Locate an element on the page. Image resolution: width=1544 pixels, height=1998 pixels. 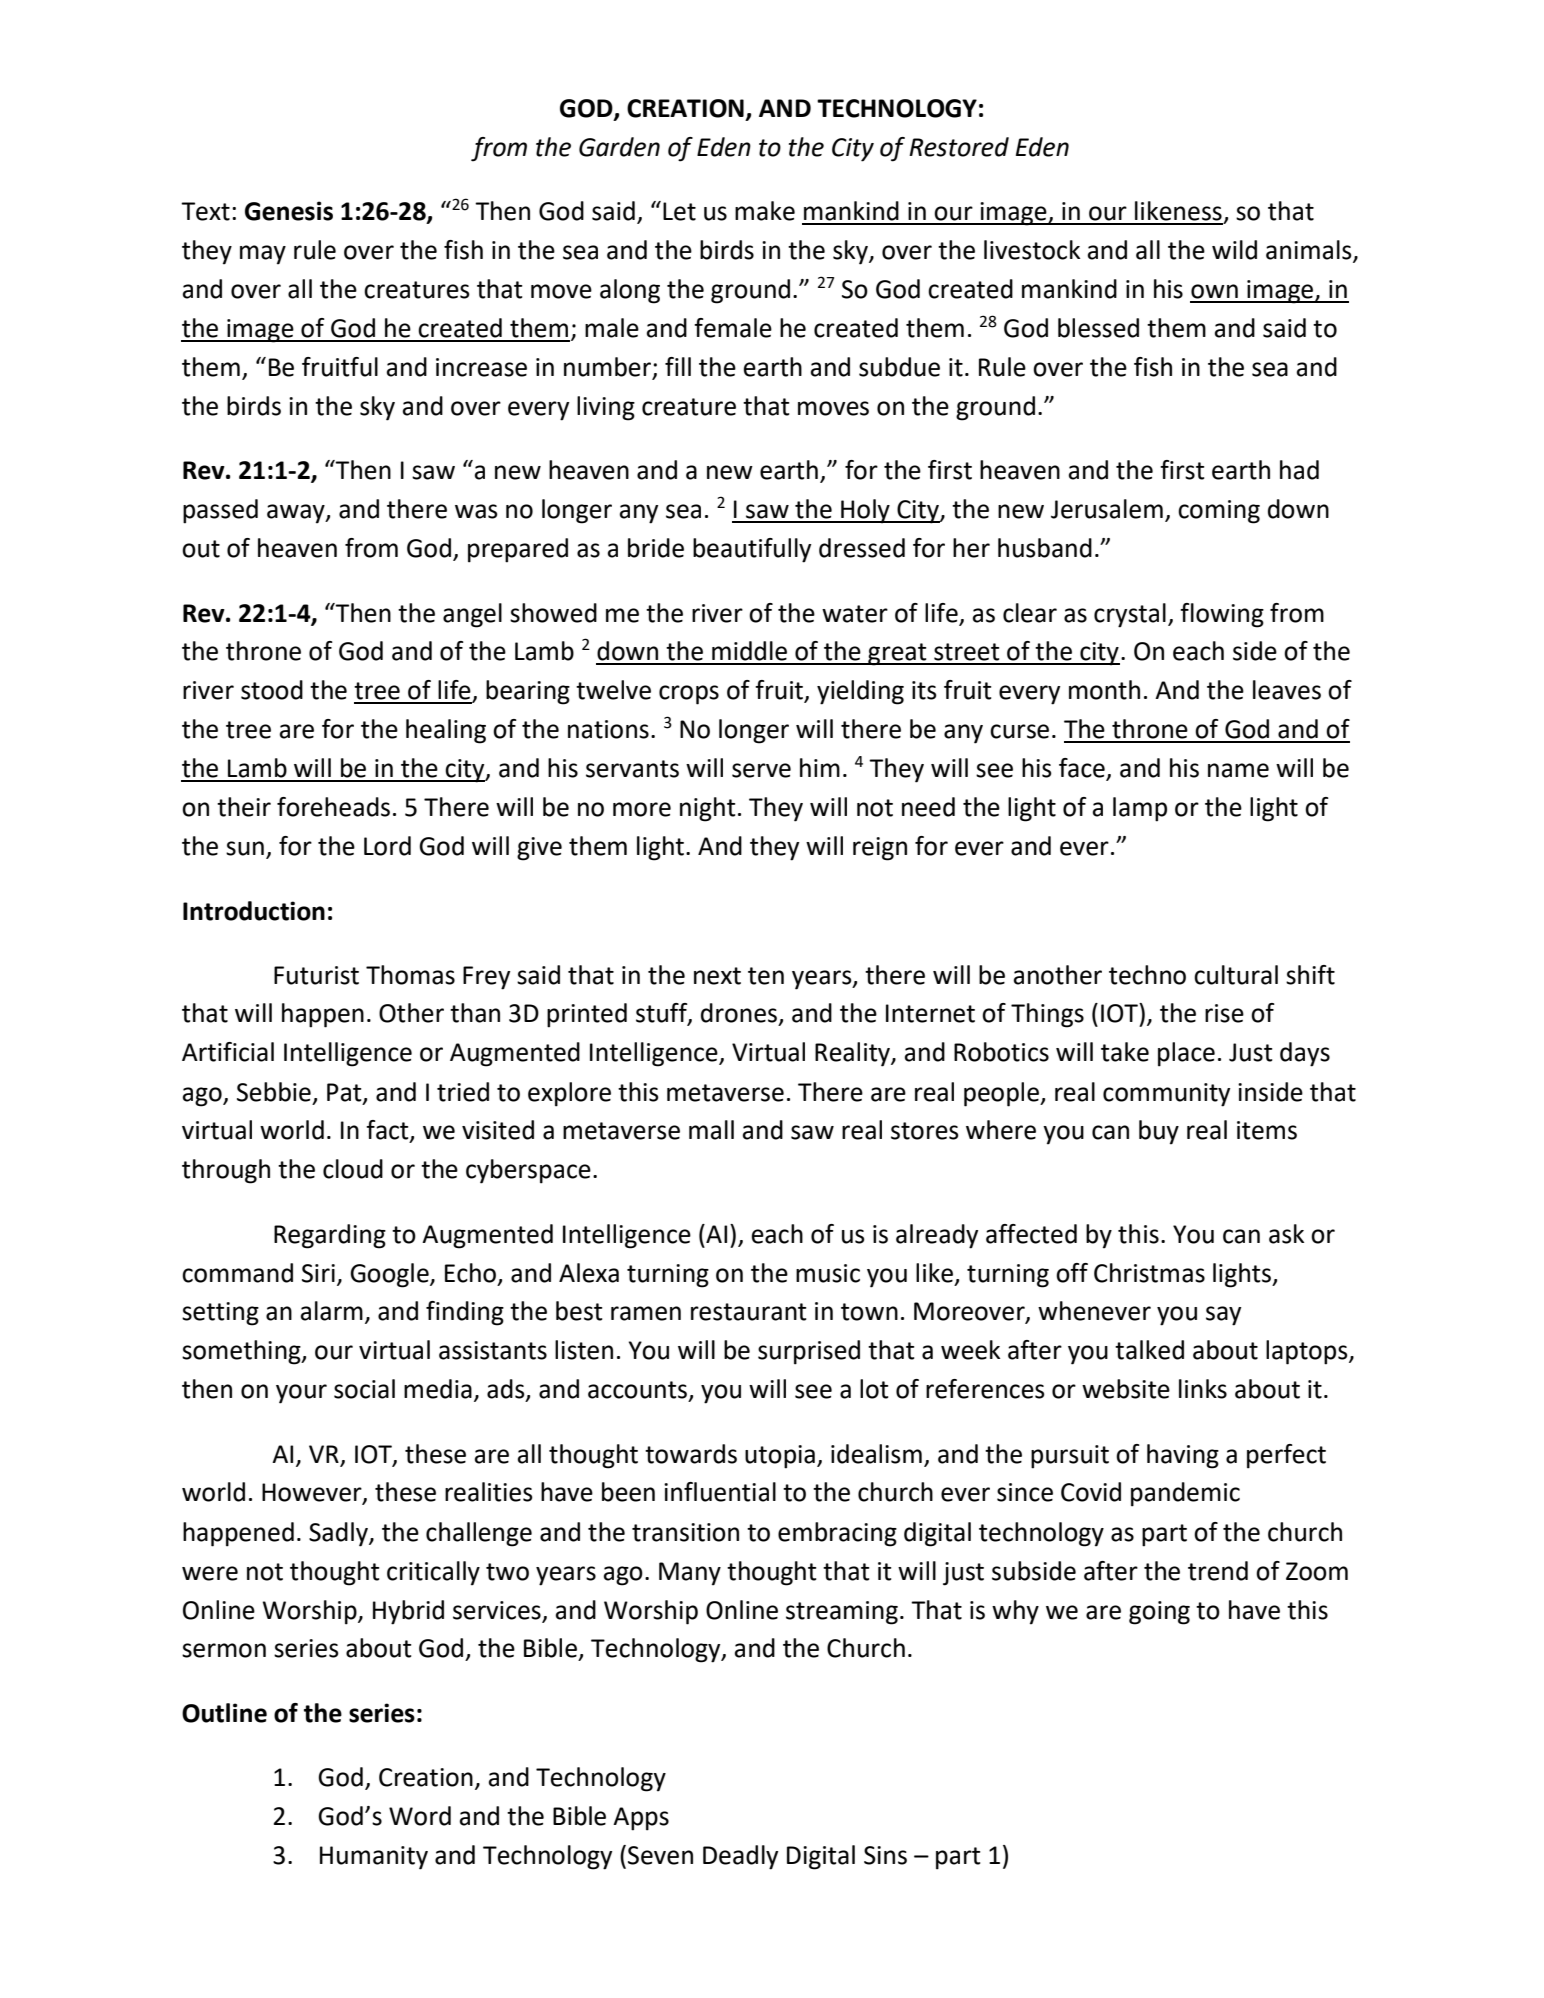
coming is located at coordinates (1219, 512).
